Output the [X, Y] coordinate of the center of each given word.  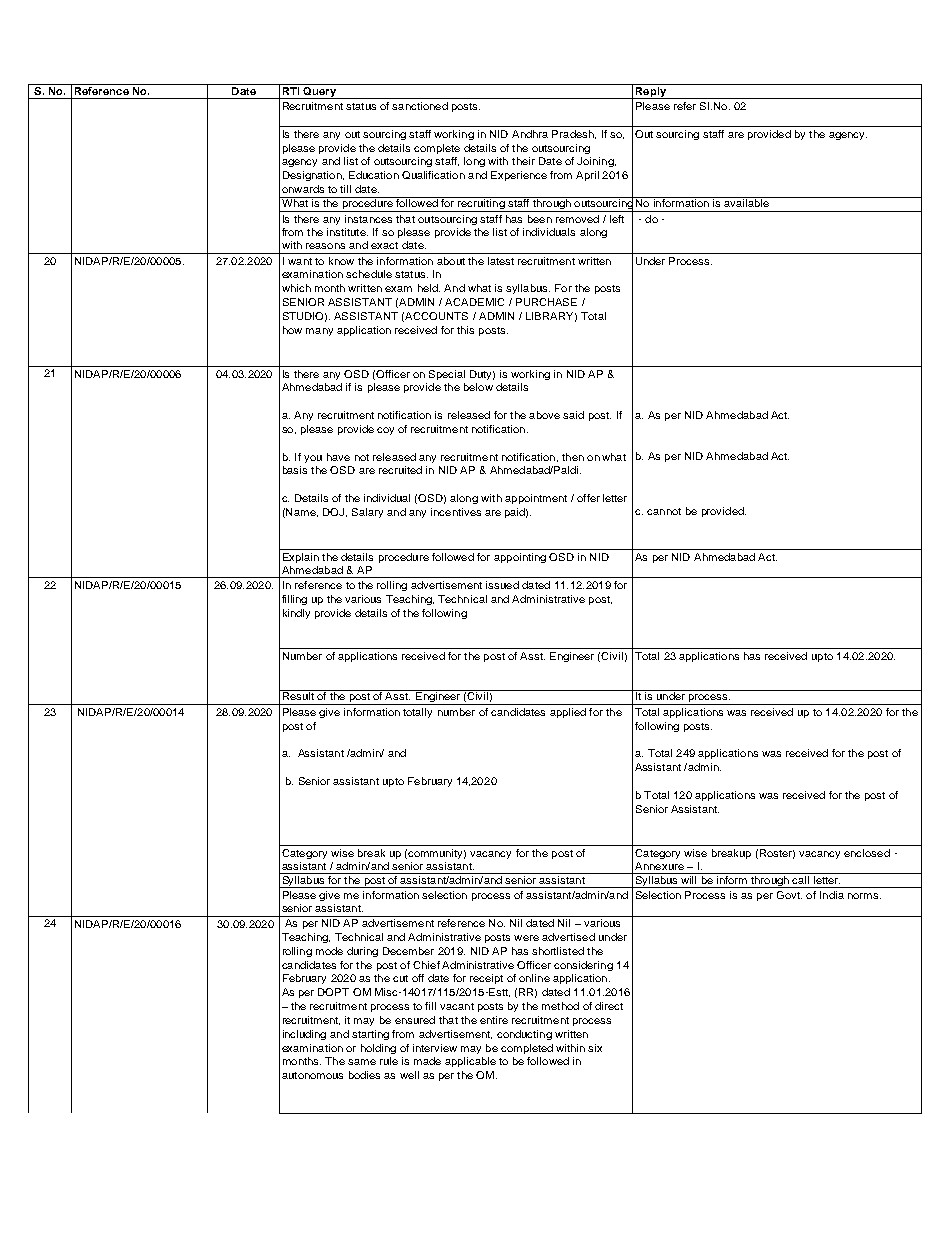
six [595, 1048]
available [746, 202]
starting [370, 1035]
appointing [520, 558]
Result [298, 695]
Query [319, 91]
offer [588, 498]
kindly [296, 614]
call [801, 878]
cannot [664, 511]
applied [568, 713]
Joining [596, 162]
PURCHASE [546, 302]
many [319, 332]
